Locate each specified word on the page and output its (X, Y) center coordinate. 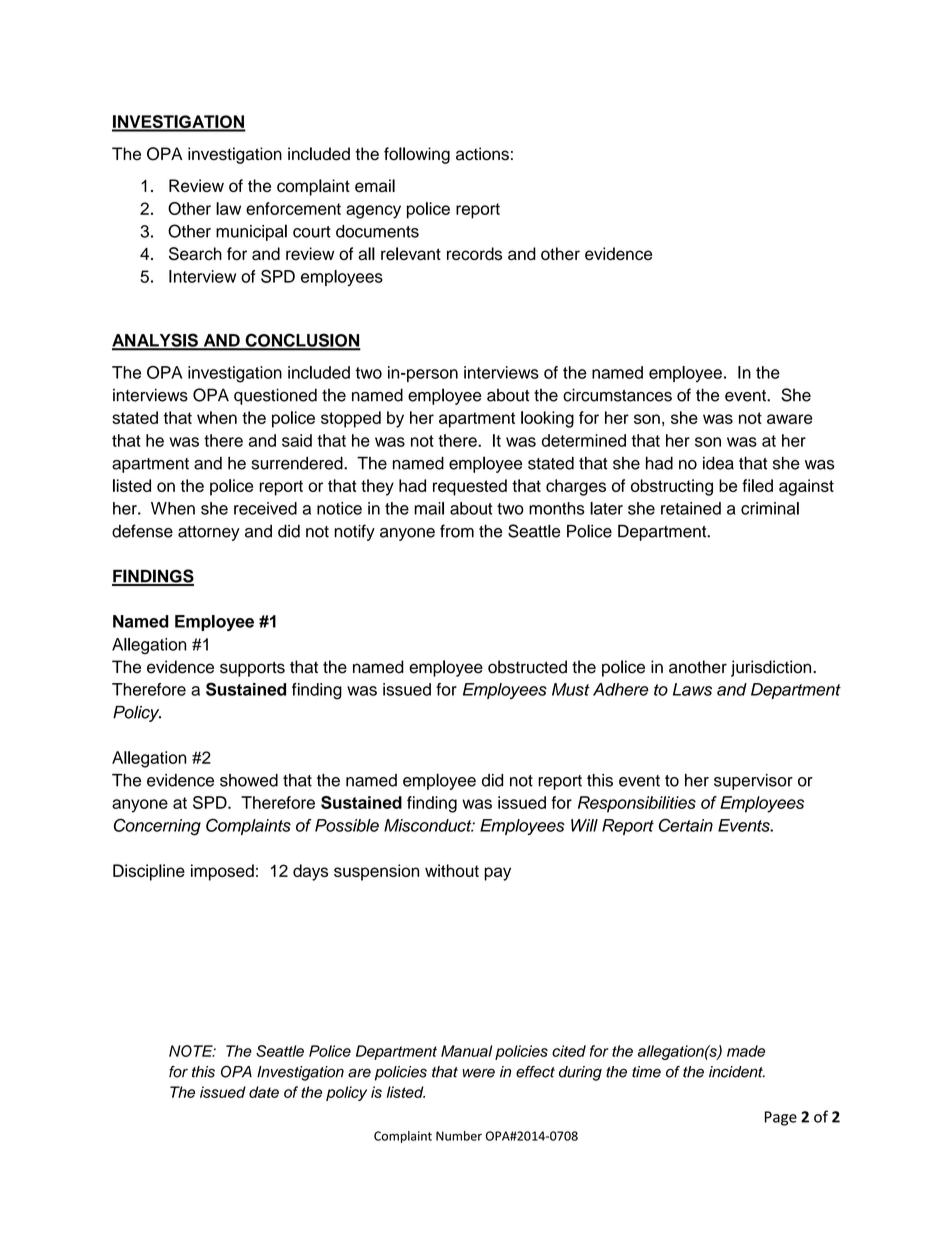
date (264, 1092)
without (452, 870)
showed (249, 780)
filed (757, 485)
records (474, 254)
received (265, 508)
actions (482, 154)
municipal (251, 232)
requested (470, 487)
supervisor (753, 782)
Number (459, 1136)
